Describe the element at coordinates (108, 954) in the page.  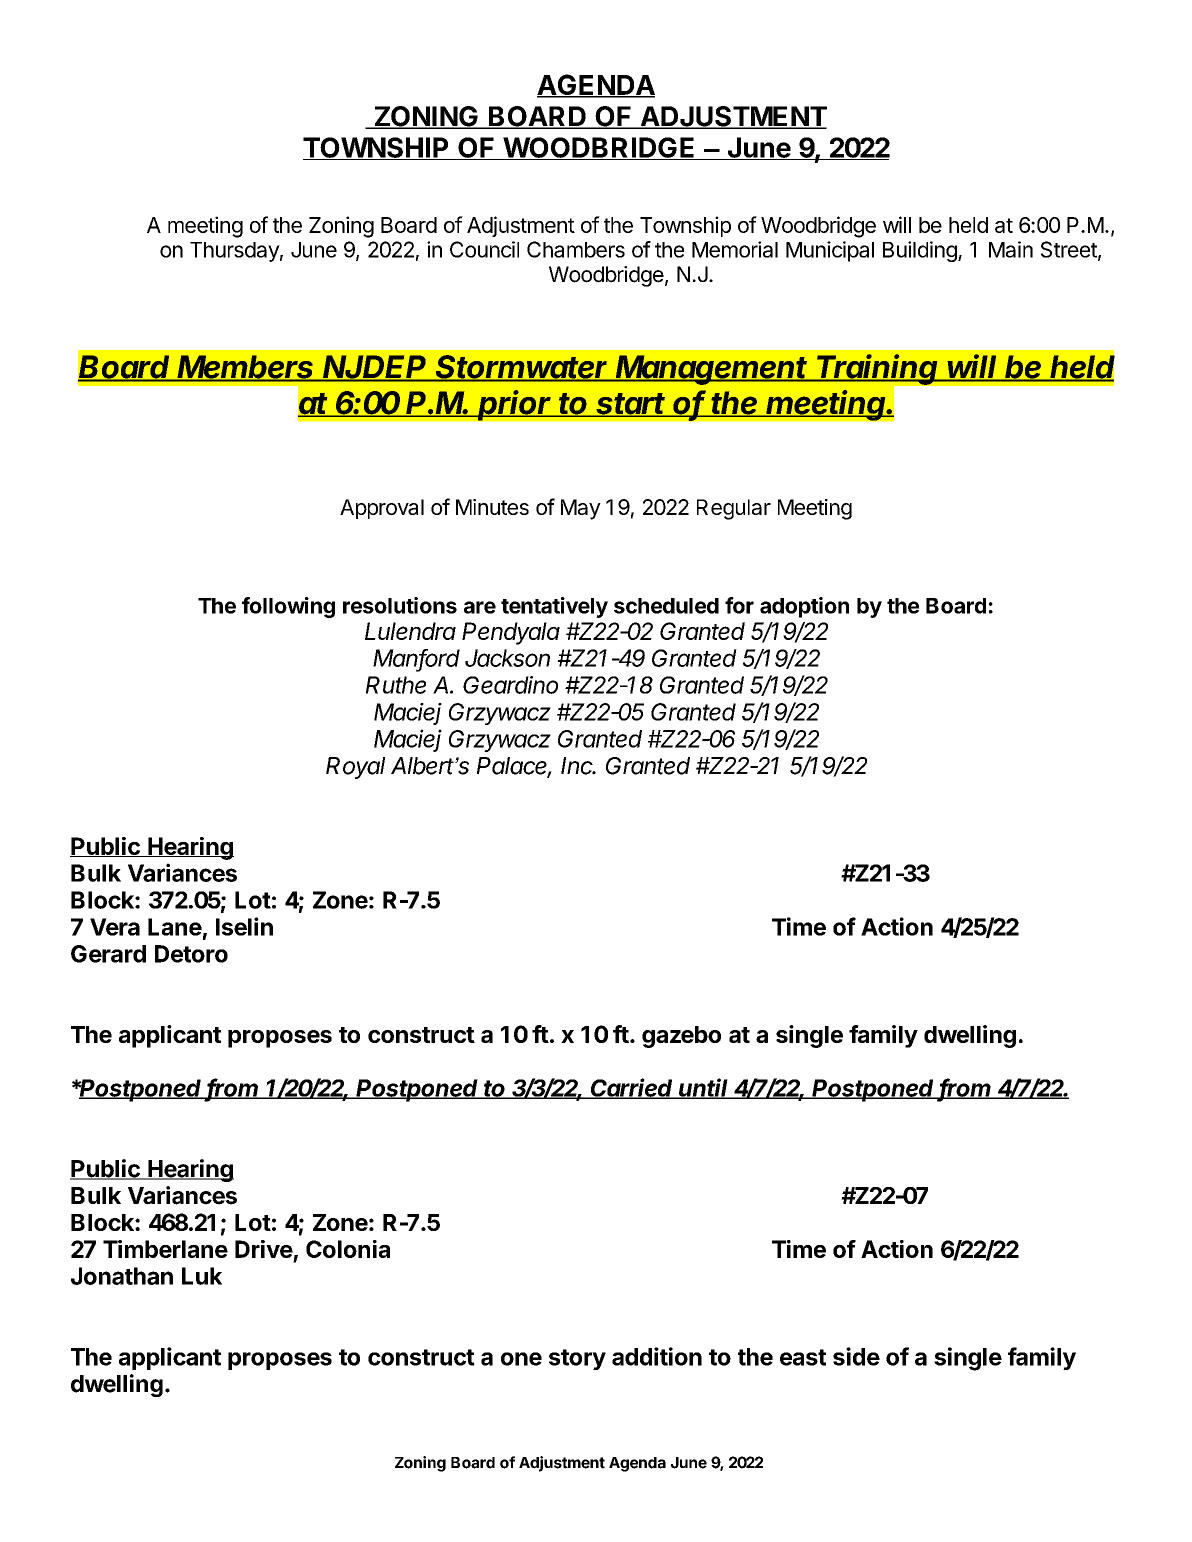
I see `Gerard` at that location.
